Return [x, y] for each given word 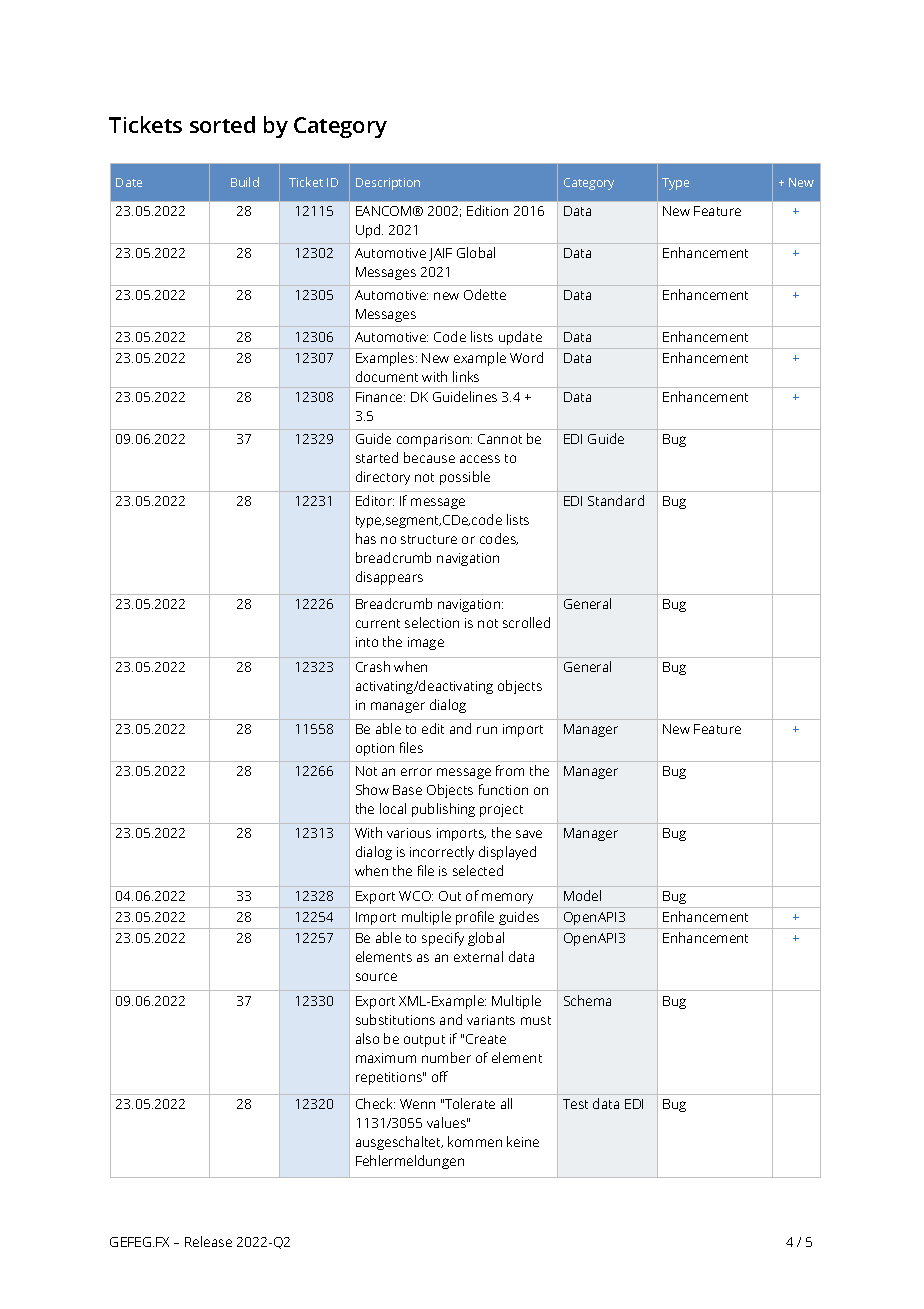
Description [388, 184]
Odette [485, 294]
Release [208, 1241]
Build [245, 182]
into [367, 642]
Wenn [417, 1104]
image [426, 643]
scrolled [526, 622]
